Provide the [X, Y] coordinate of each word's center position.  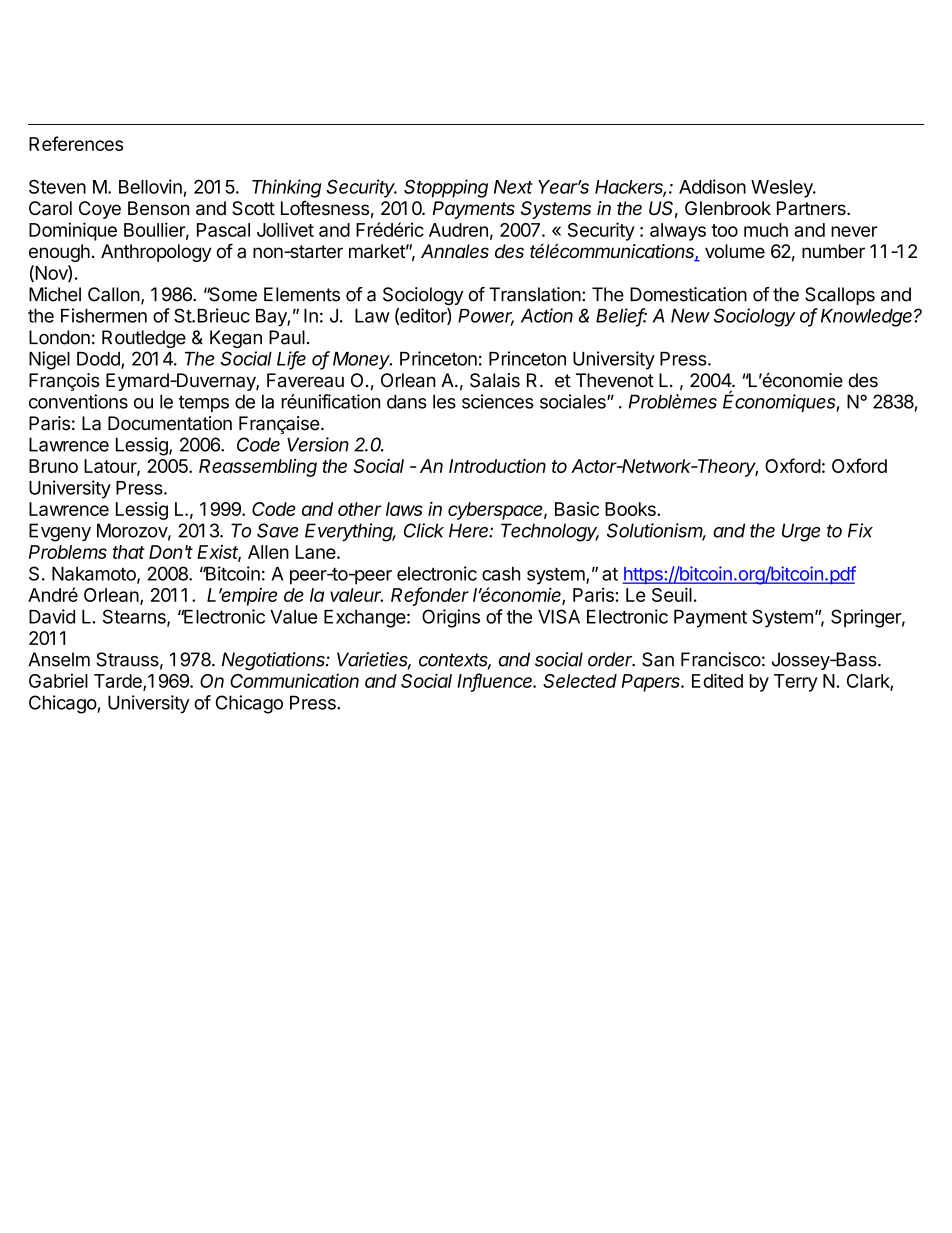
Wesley [783, 189]
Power [486, 317]
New [690, 316]
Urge [801, 532]
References [76, 143]
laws [404, 509]
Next [513, 187]
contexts [455, 661]
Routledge [144, 339]
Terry [796, 683]
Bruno [53, 466]
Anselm [59, 659]
